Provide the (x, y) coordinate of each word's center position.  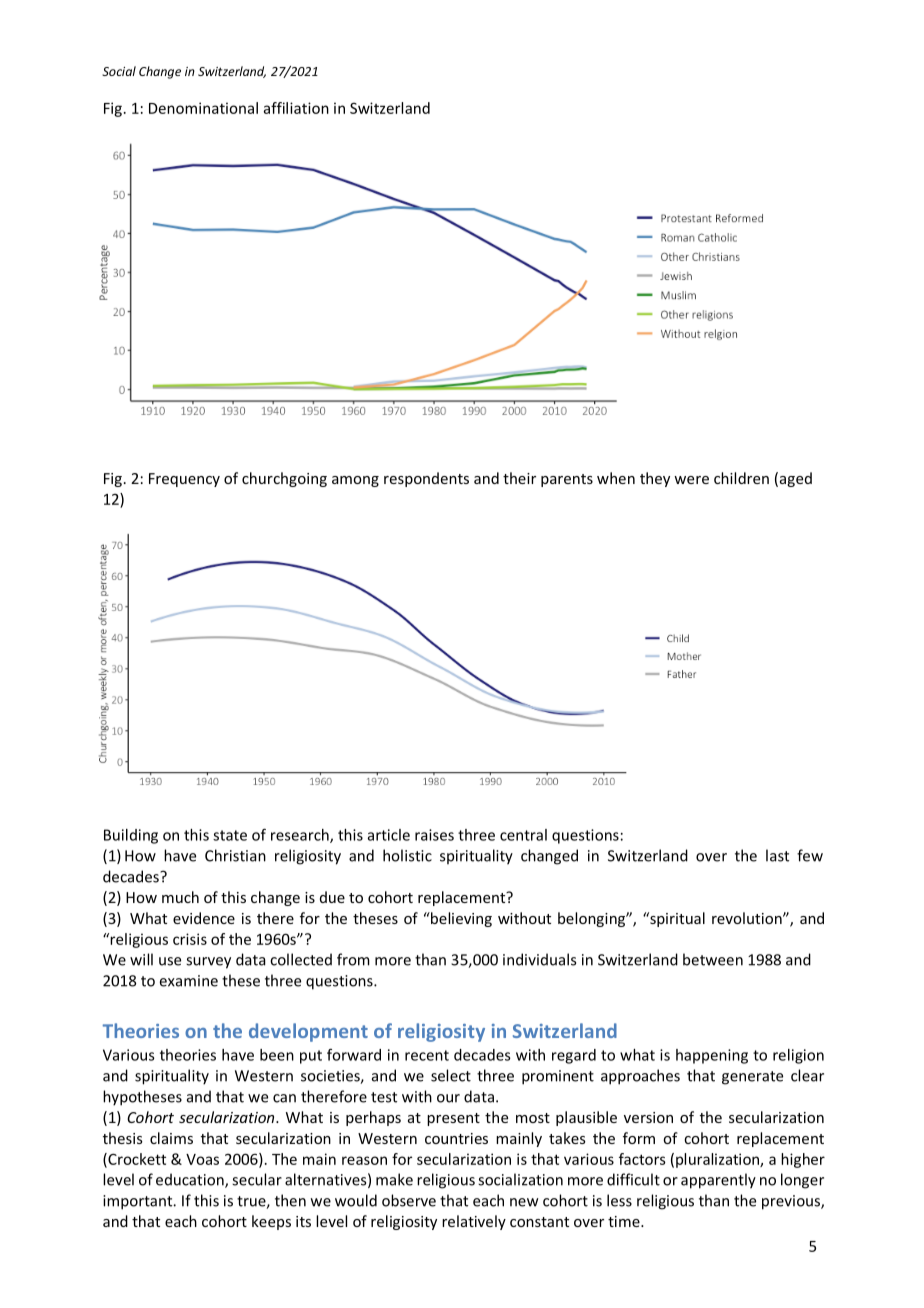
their (519, 478)
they (655, 479)
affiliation (296, 108)
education (191, 1180)
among (355, 481)
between (713, 959)
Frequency (184, 480)
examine (189, 981)
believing (460, 919)
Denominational (203, 108)
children (741, 478)
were (691, 480)
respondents (426, 479)
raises (434, 835)
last (777, 855)
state (230, 835)
